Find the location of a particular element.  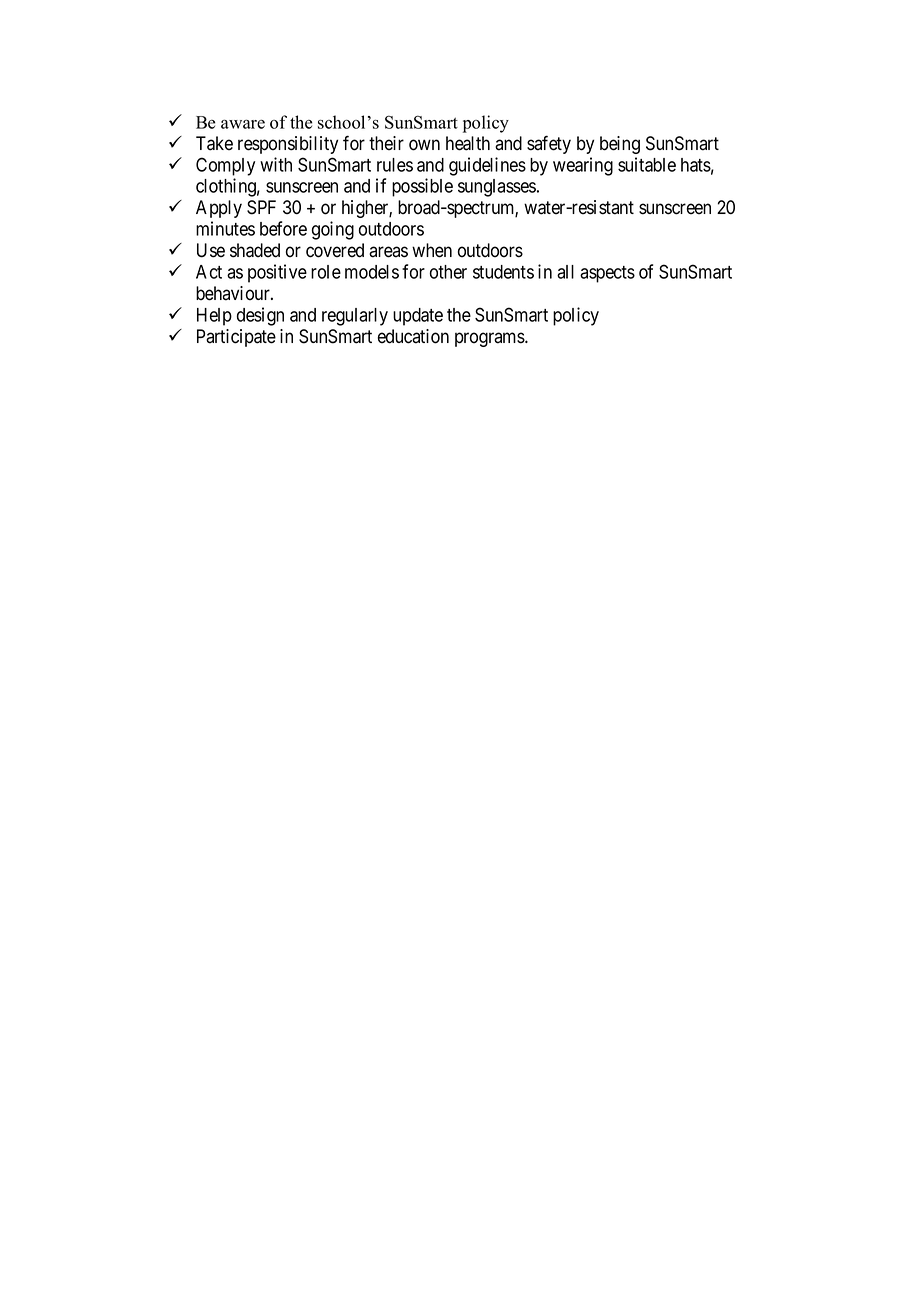

aspects is located at coordinates (607, 274).
